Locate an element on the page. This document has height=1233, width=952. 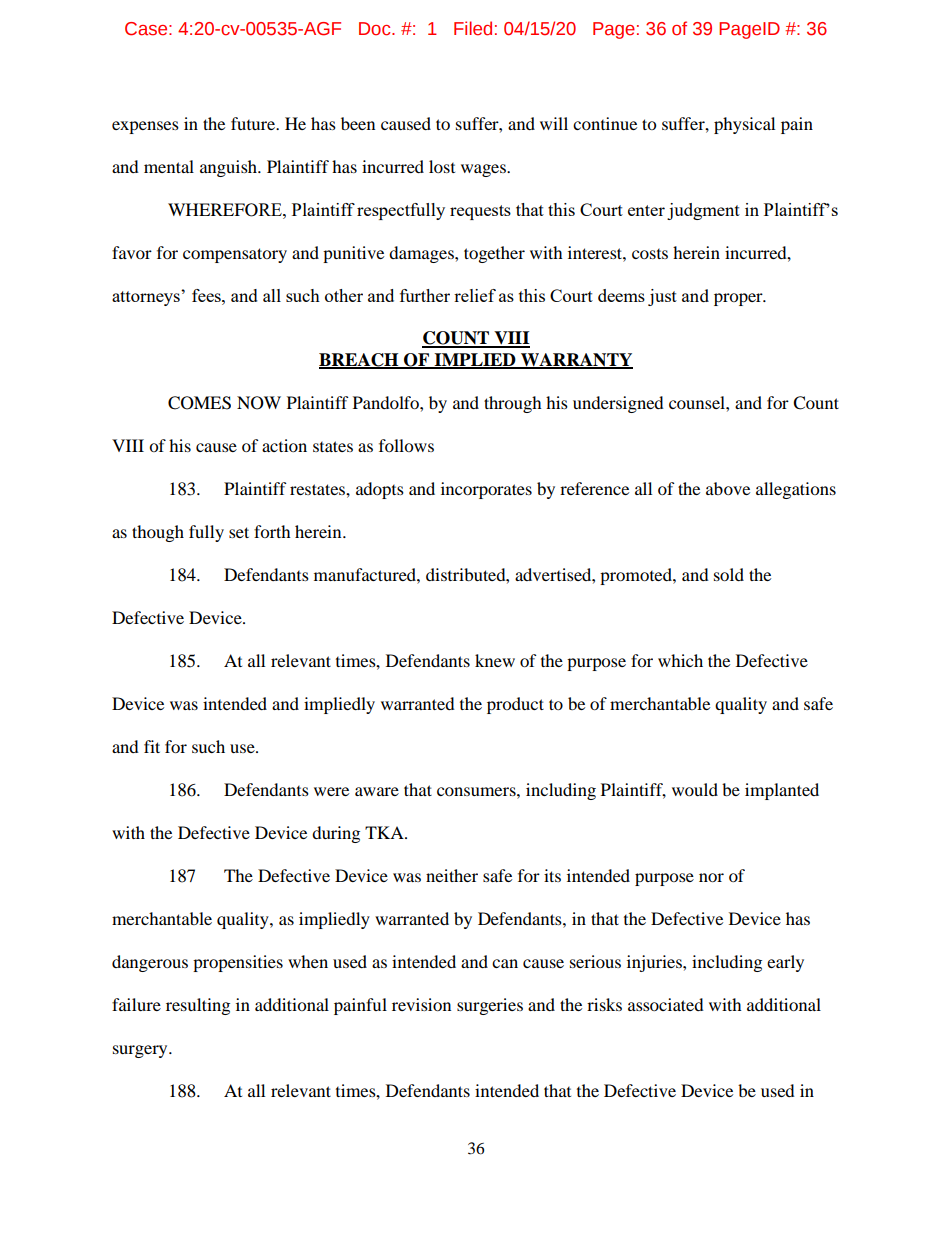
surgeries is located at coordinates (490, 1006).
